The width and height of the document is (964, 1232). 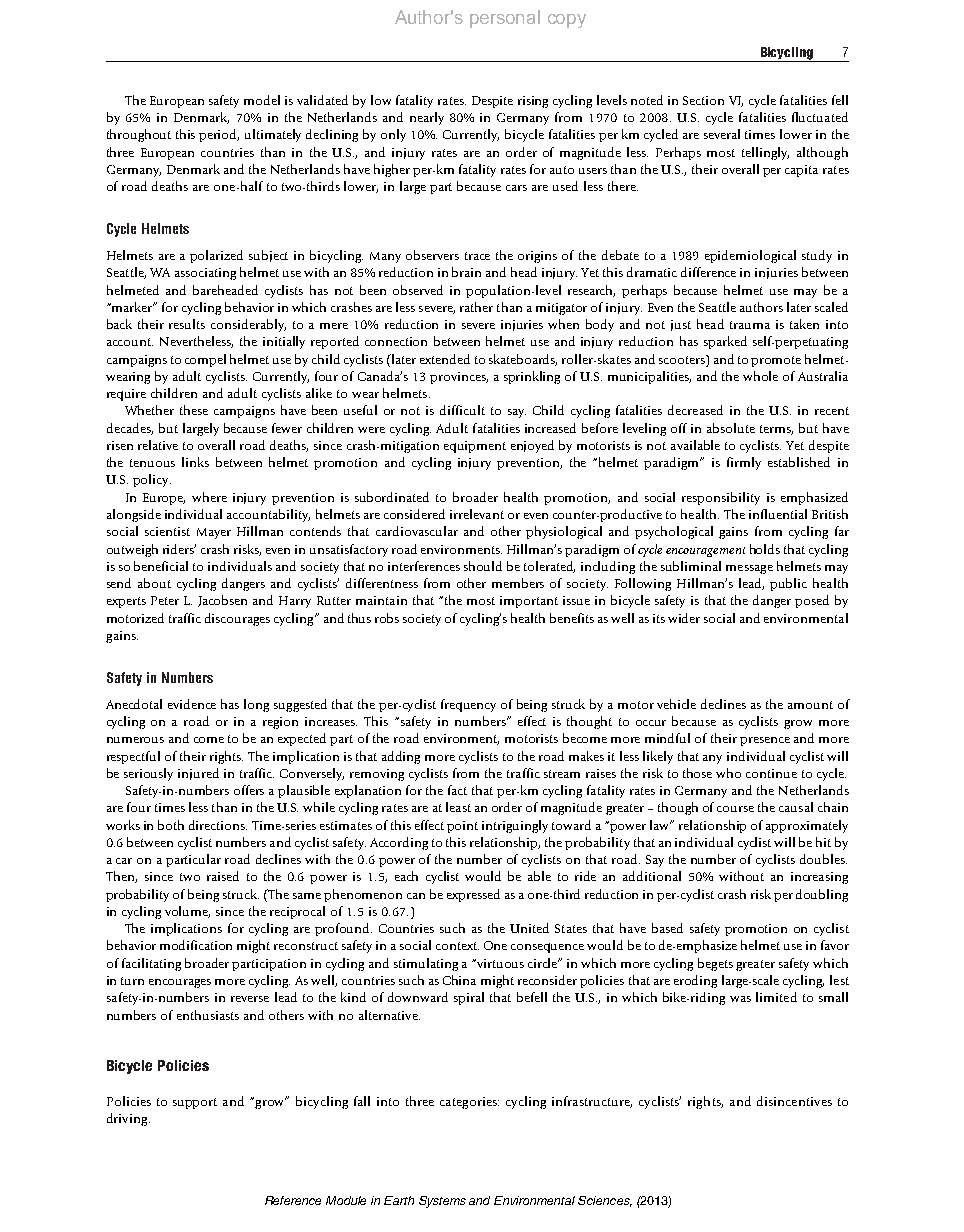 What do you see at coordinates (222, 601) in the document?
I see `Jacobsen` at bounding box center [222, 601].
